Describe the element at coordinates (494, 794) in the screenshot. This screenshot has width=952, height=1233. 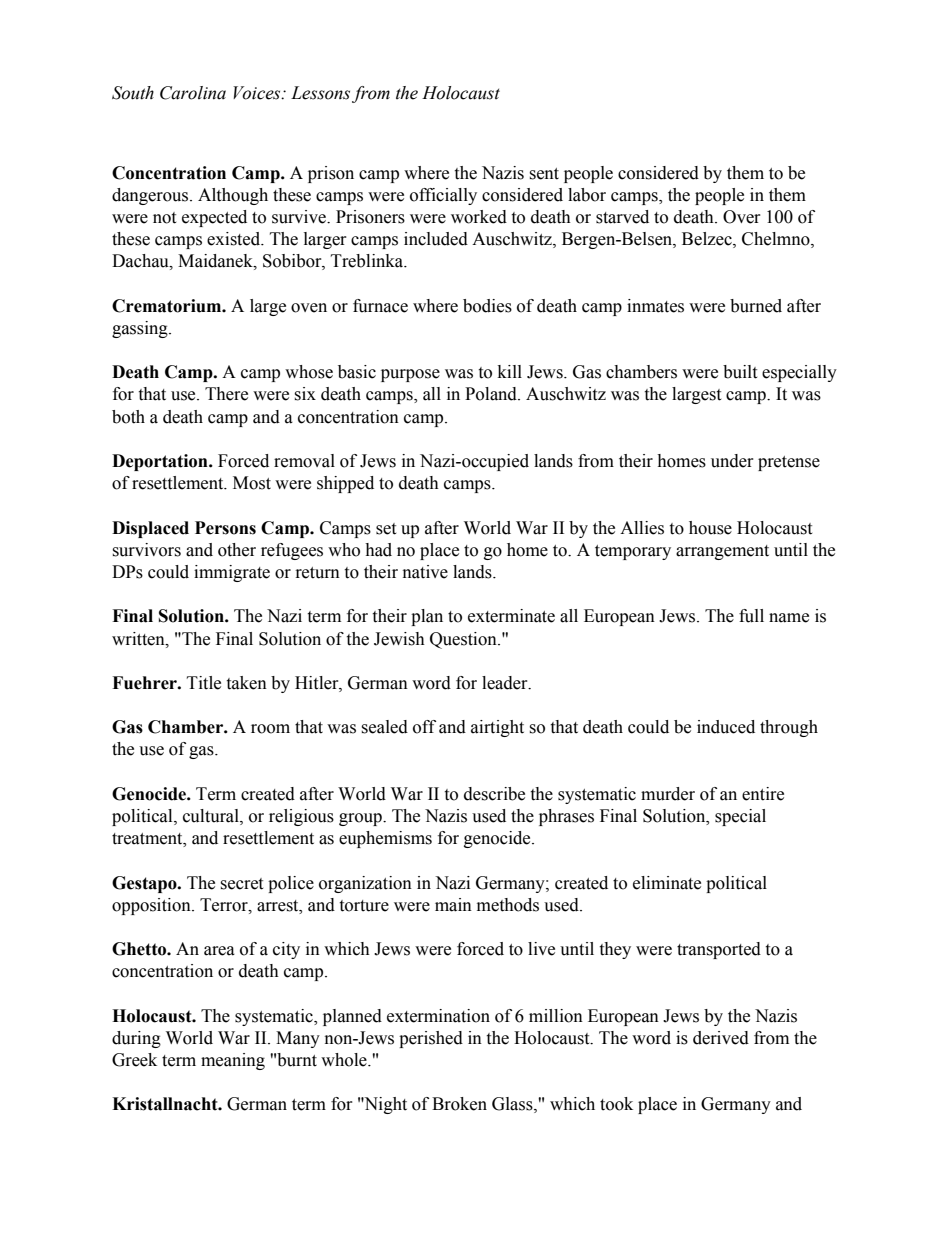
I see `describe` at that location.
